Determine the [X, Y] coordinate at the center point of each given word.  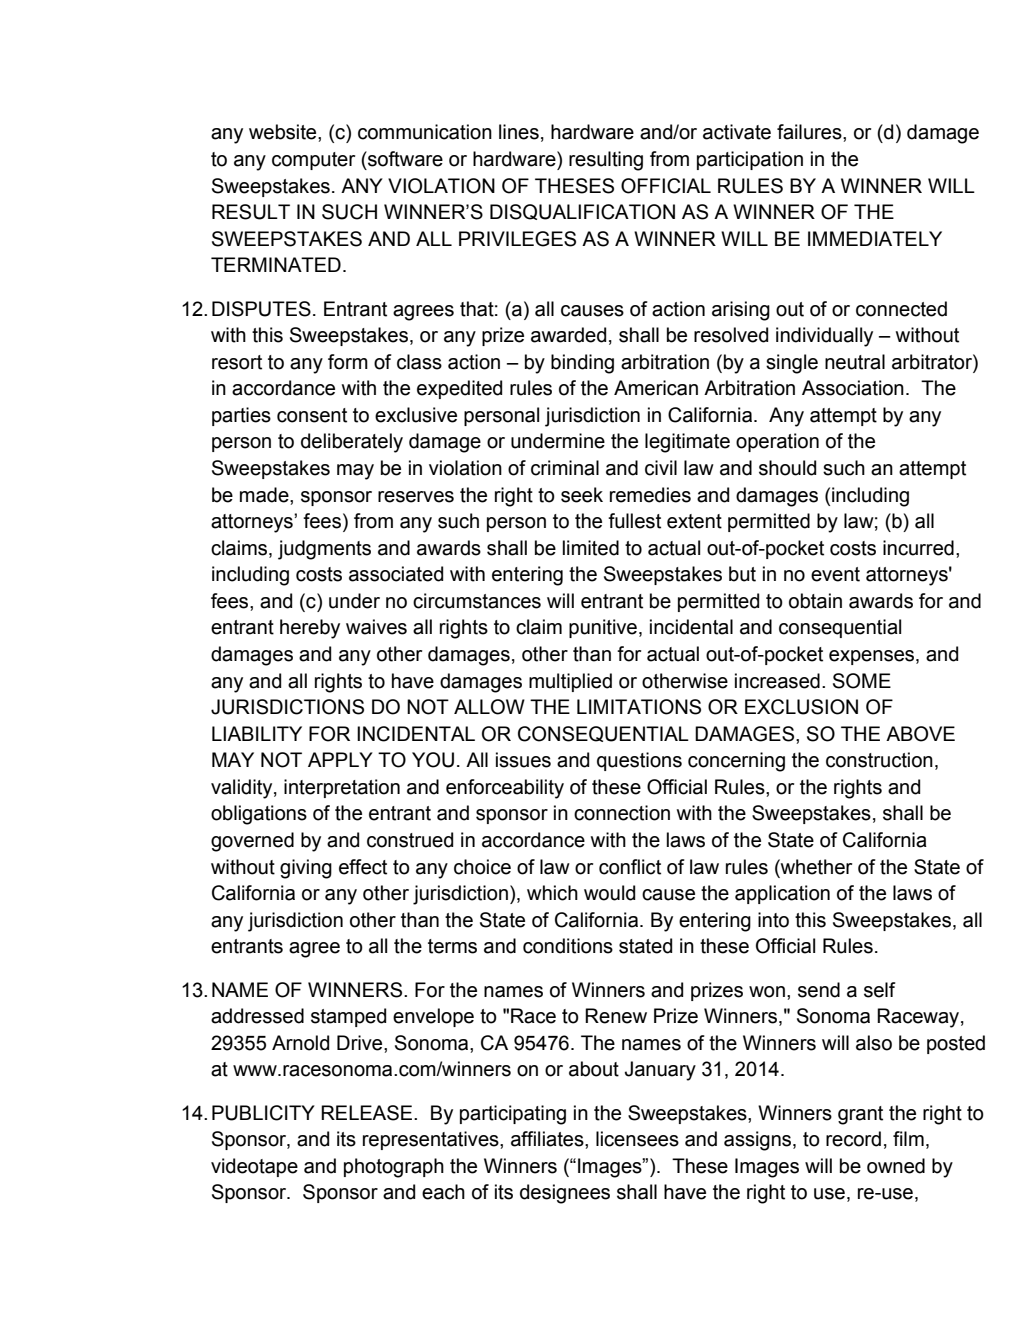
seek [582, 495]
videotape [254, 1167]
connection [622, 813]
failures [810, 132]
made [265, 495]
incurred [918, 548]
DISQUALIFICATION [582, 212]
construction [879, 760]
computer [313, 161]
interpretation [342, 788]
